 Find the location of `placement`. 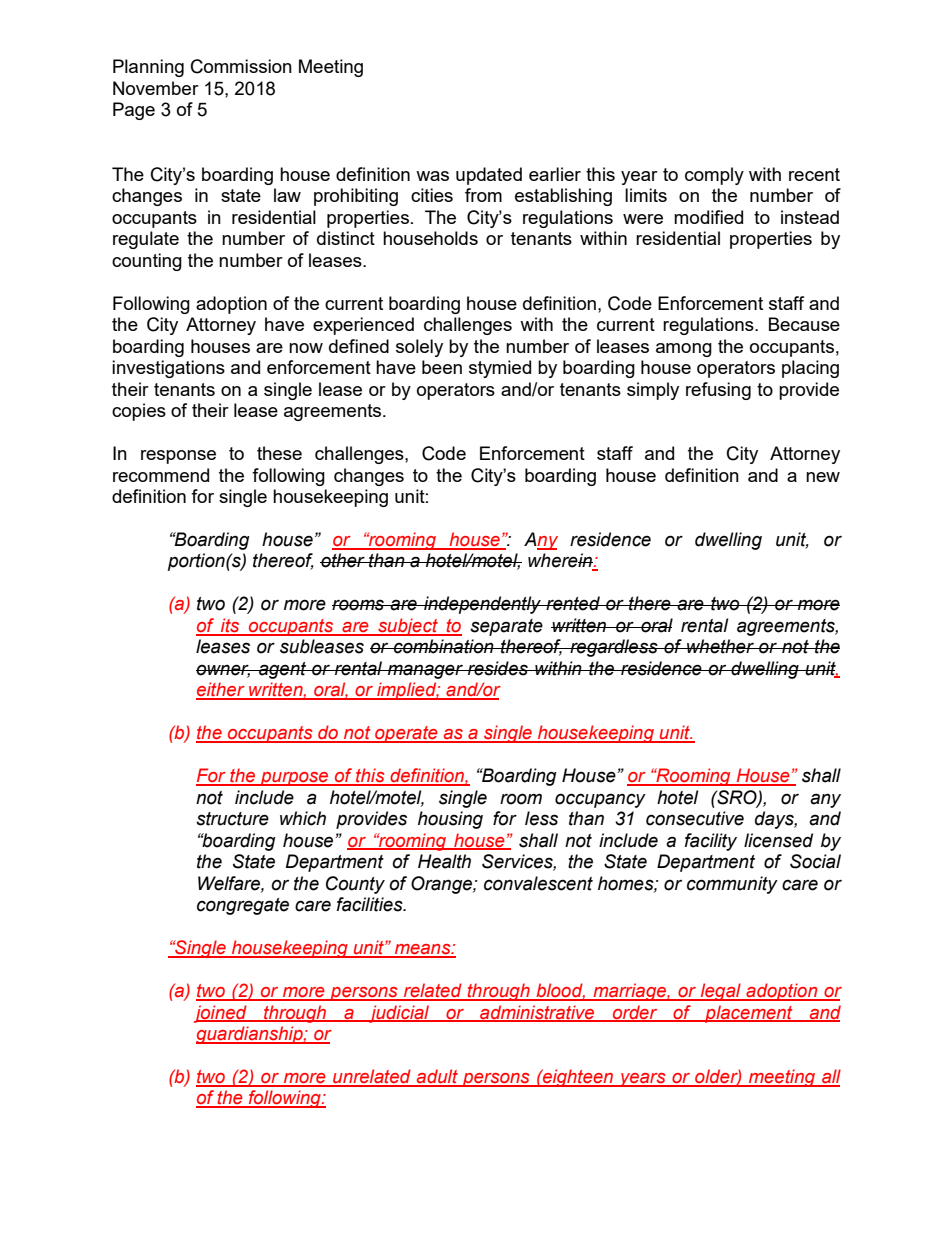

placement is located at coordinates (749, 1014).
